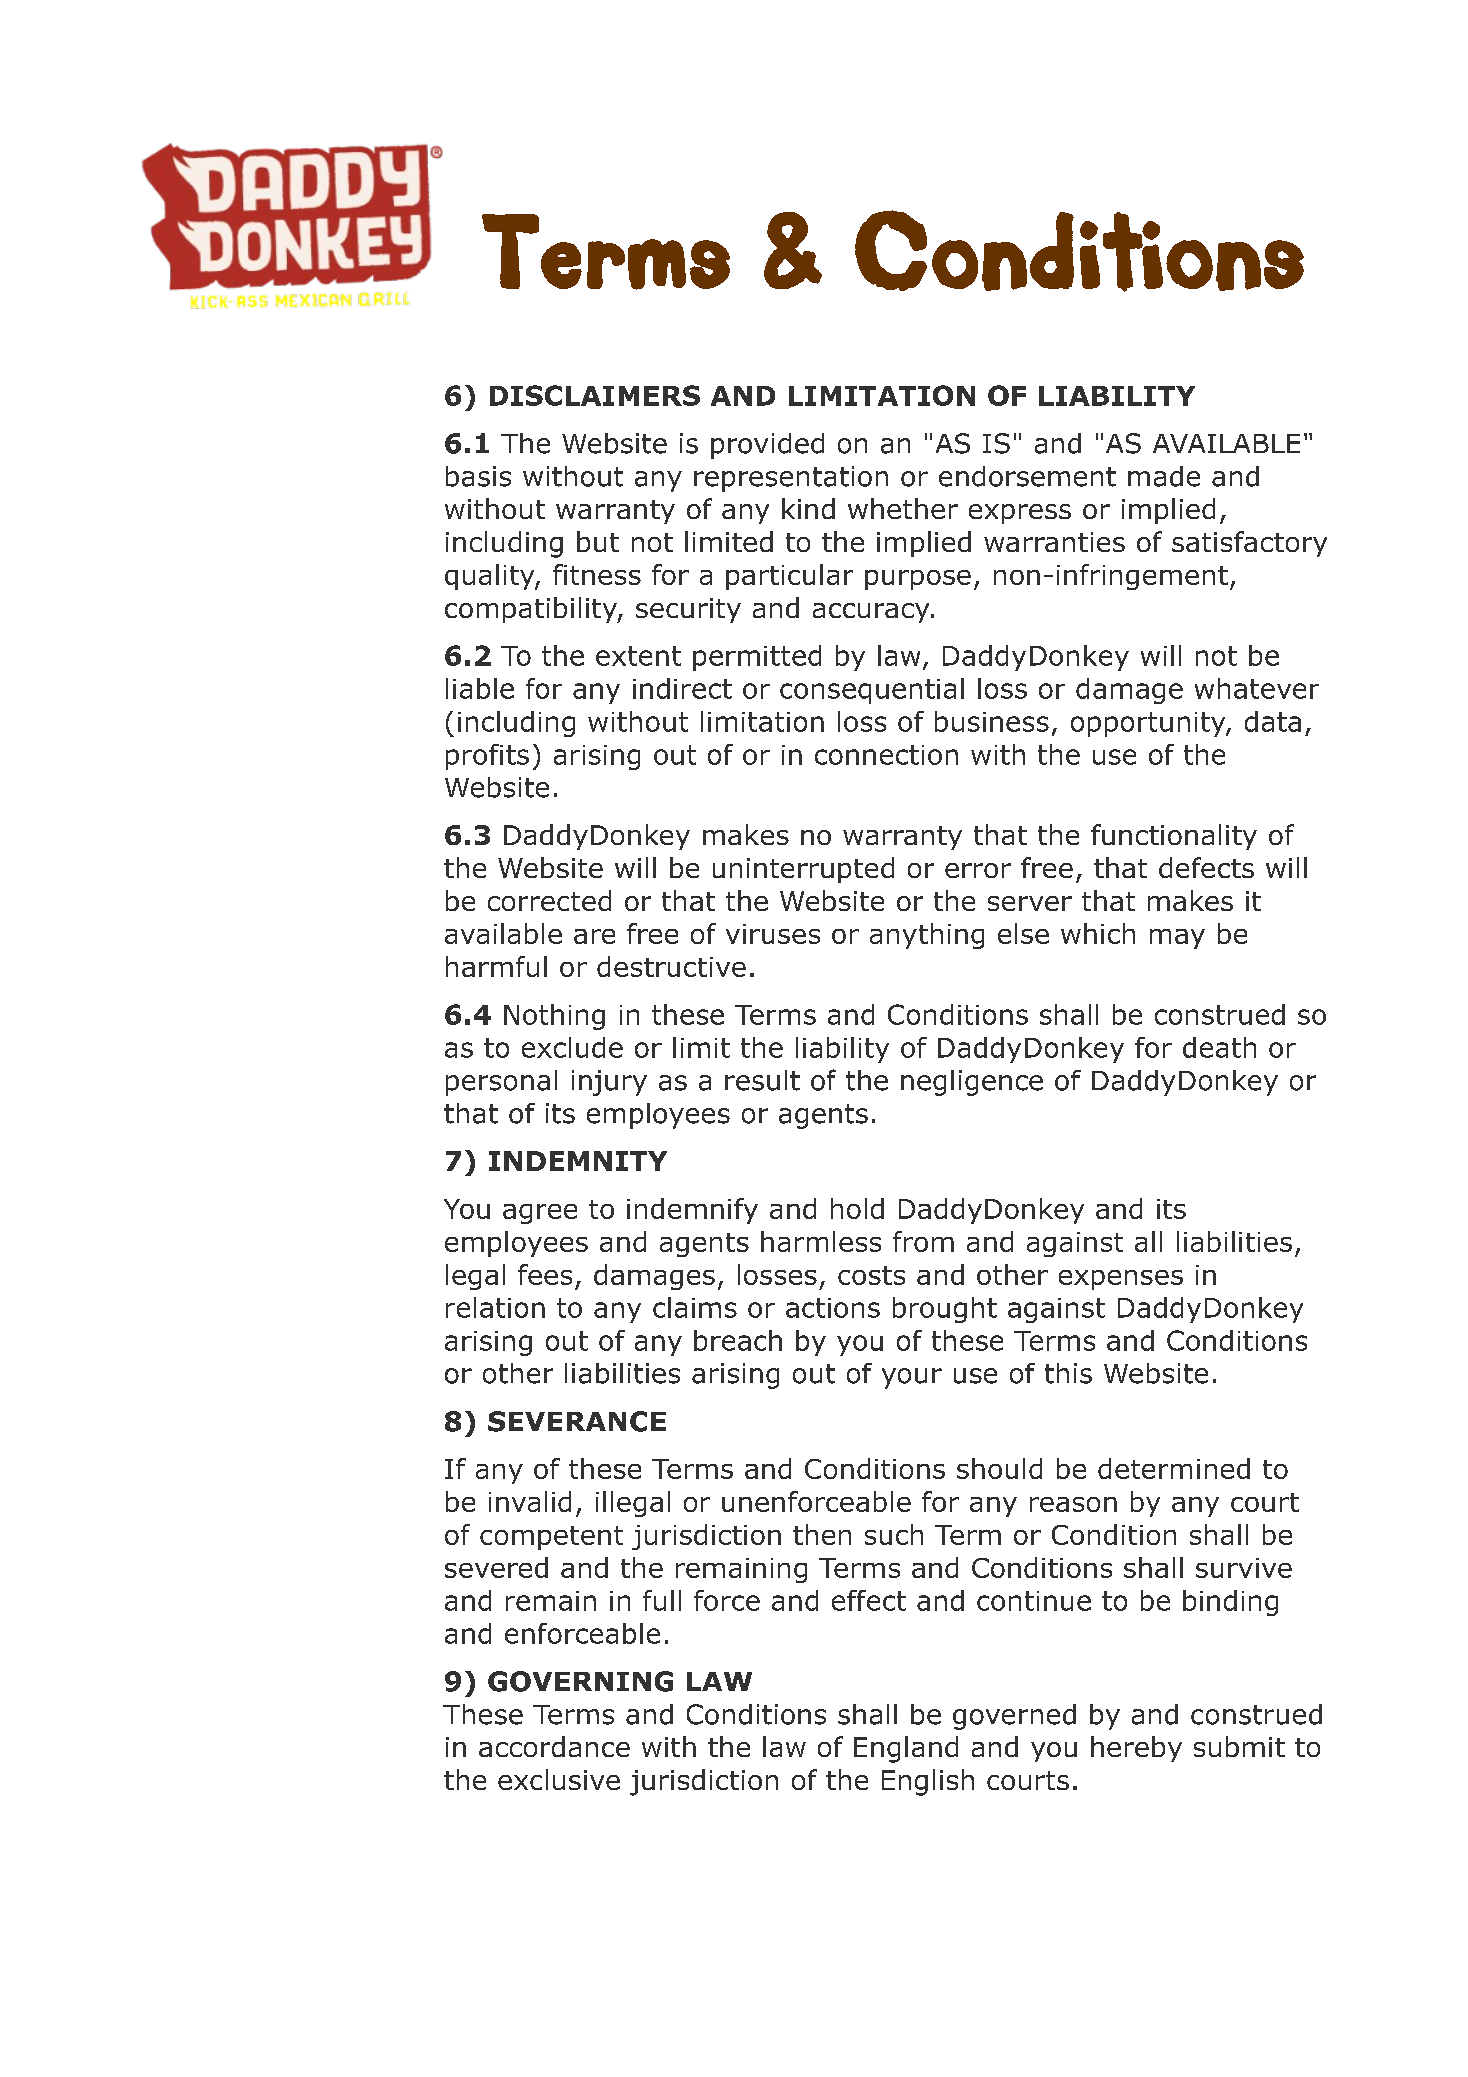 Image resolution: width=1468 pixels, height=2077 pixels. I want to click on made, so click(1164, 476).
